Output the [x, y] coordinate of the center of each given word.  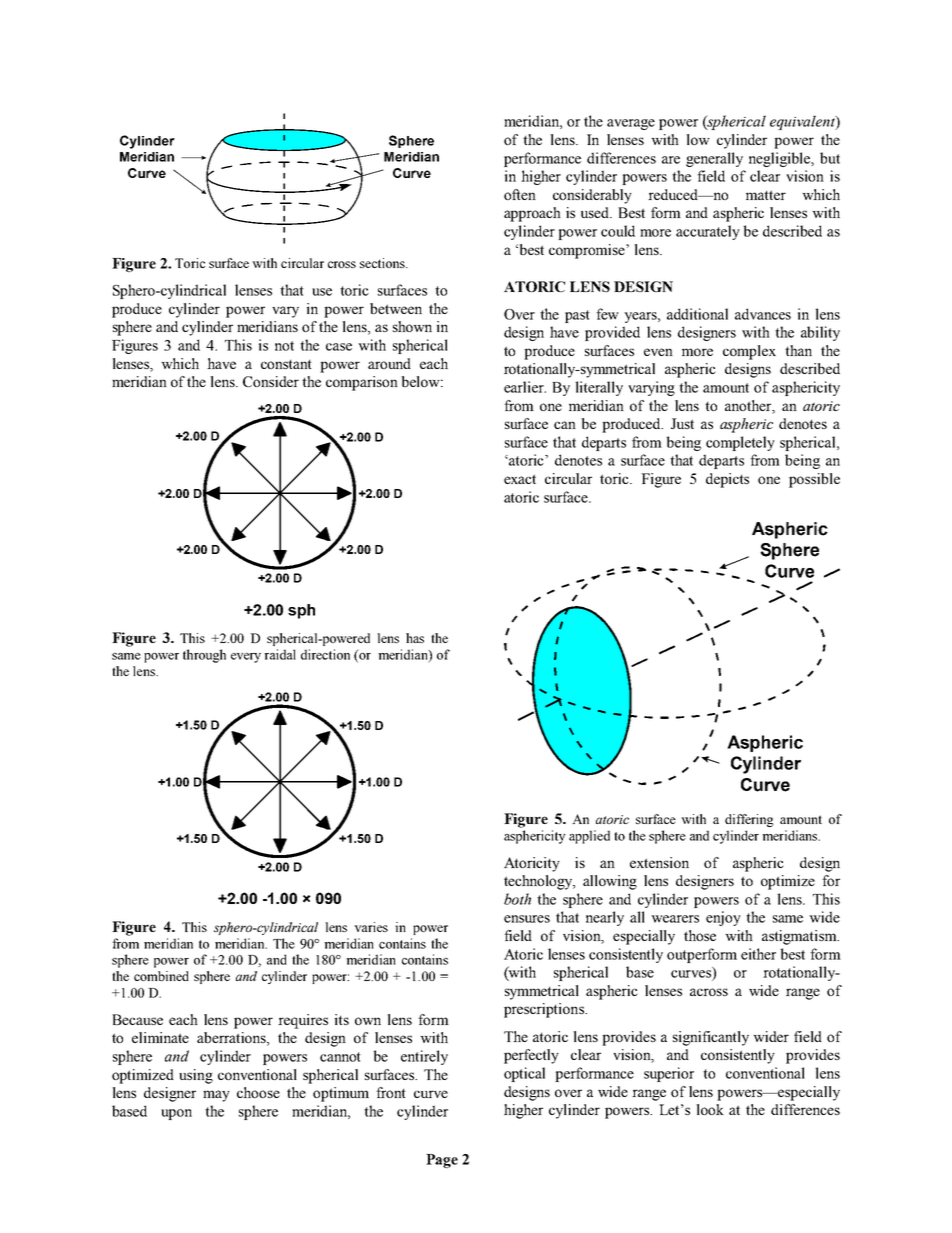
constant [286, 364]
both [517, 899]
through [204, 656]
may [216, 1096]
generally [714, 159]
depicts [727, 480]
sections [383, 263]
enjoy [723, 918]
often [520, 194]
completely [740, 443]
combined [161, 976]
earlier [525, 387]
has [415, 638]
